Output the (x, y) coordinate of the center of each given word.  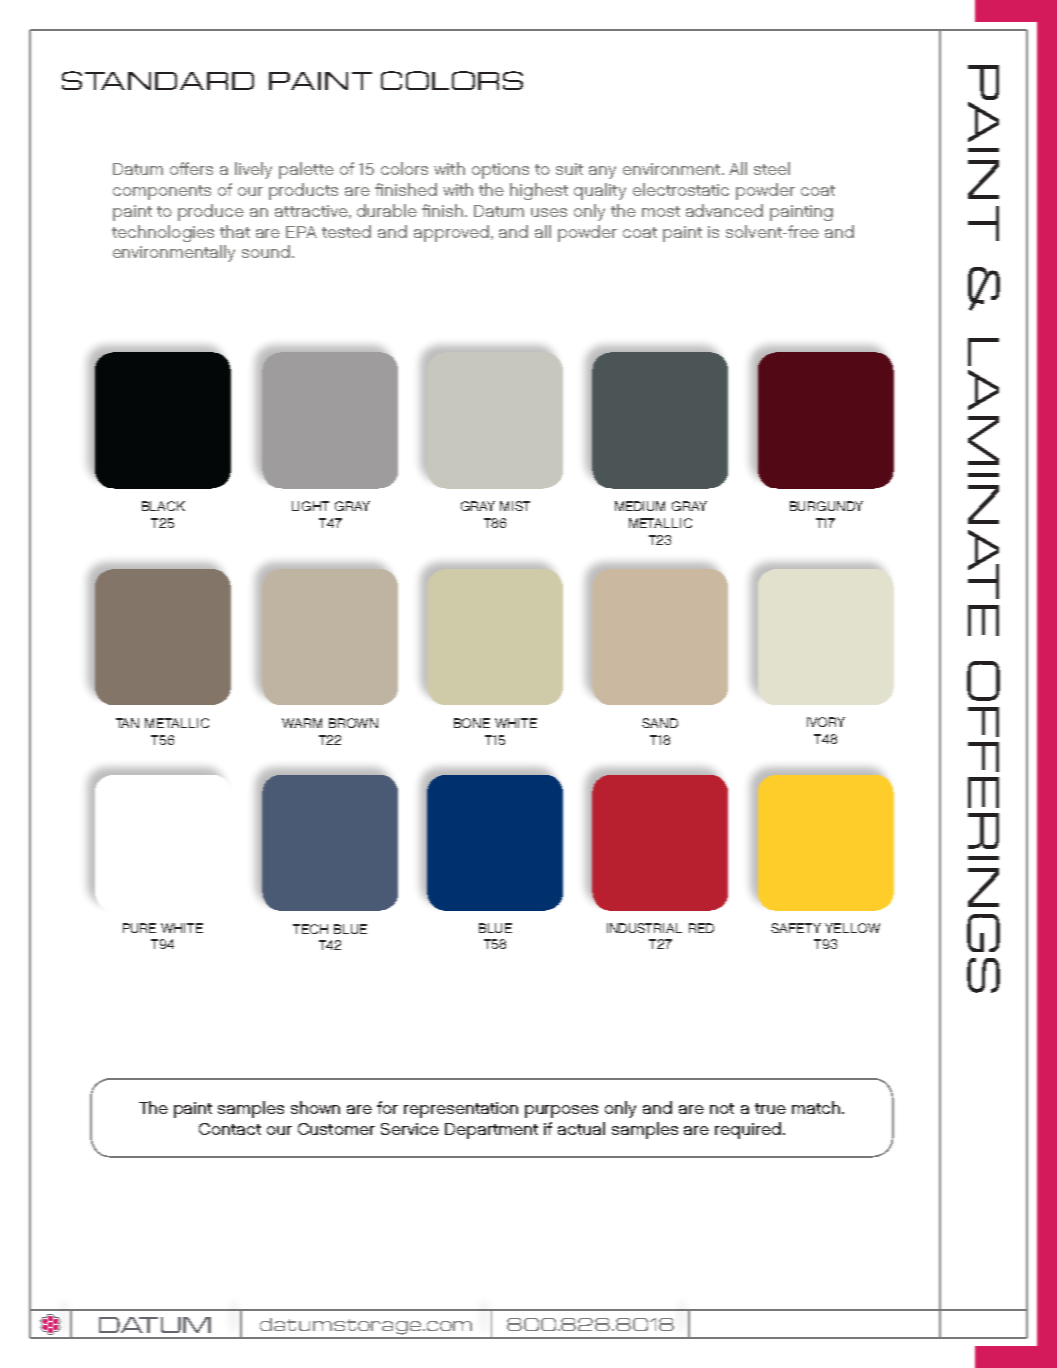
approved (451, 233)
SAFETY (796, 928)
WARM (302, 723)
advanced (724, 210)
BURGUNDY (826, 506)
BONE (472, 723)
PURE (139, 928)
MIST (515, 506)
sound (267, 251)
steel (772, 168)
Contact (230, 1129)
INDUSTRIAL (644, 928)
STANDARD (158, 80)
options (500, 171)
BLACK (163, 506)
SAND (660, 723)
